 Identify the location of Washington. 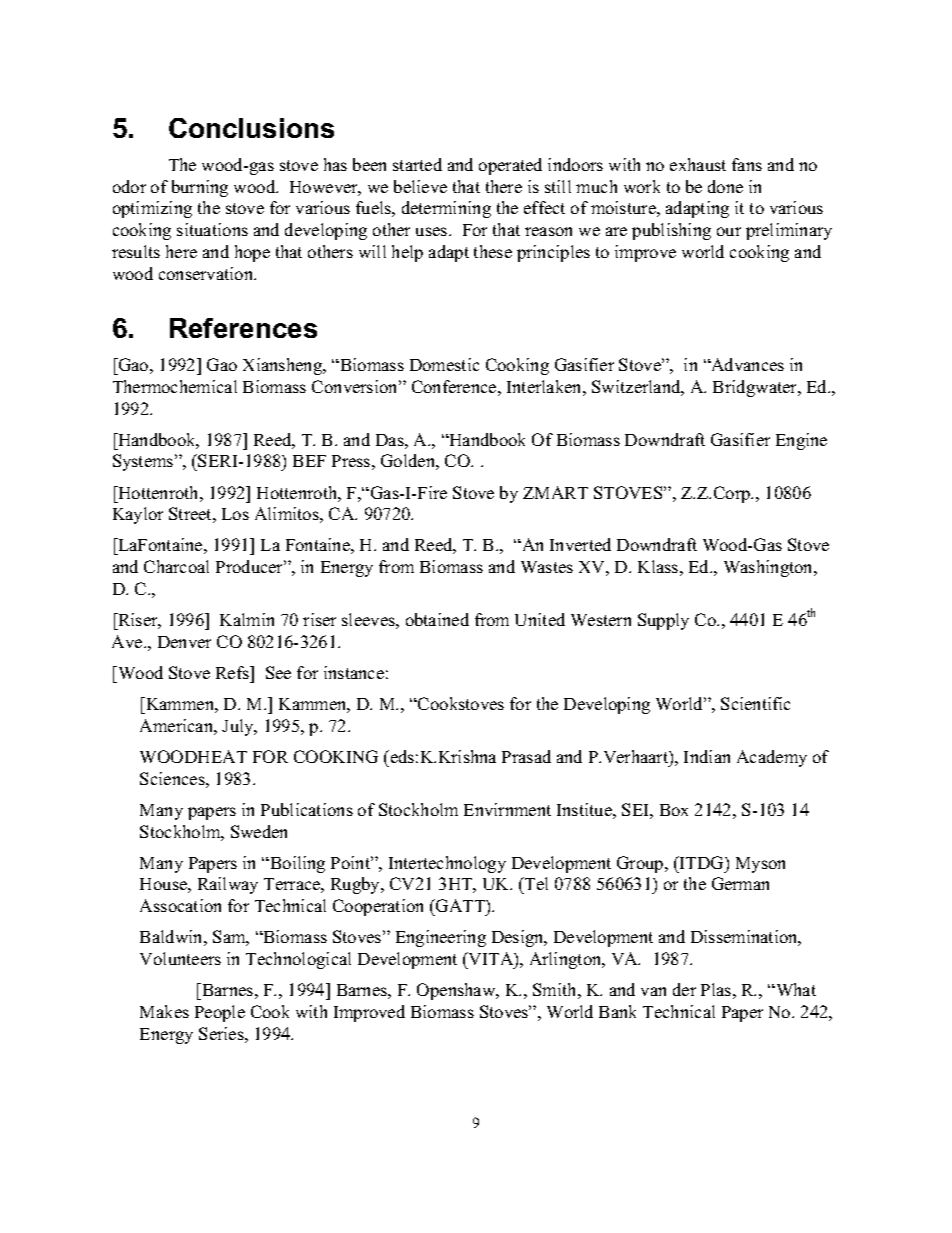
(770, 568).
